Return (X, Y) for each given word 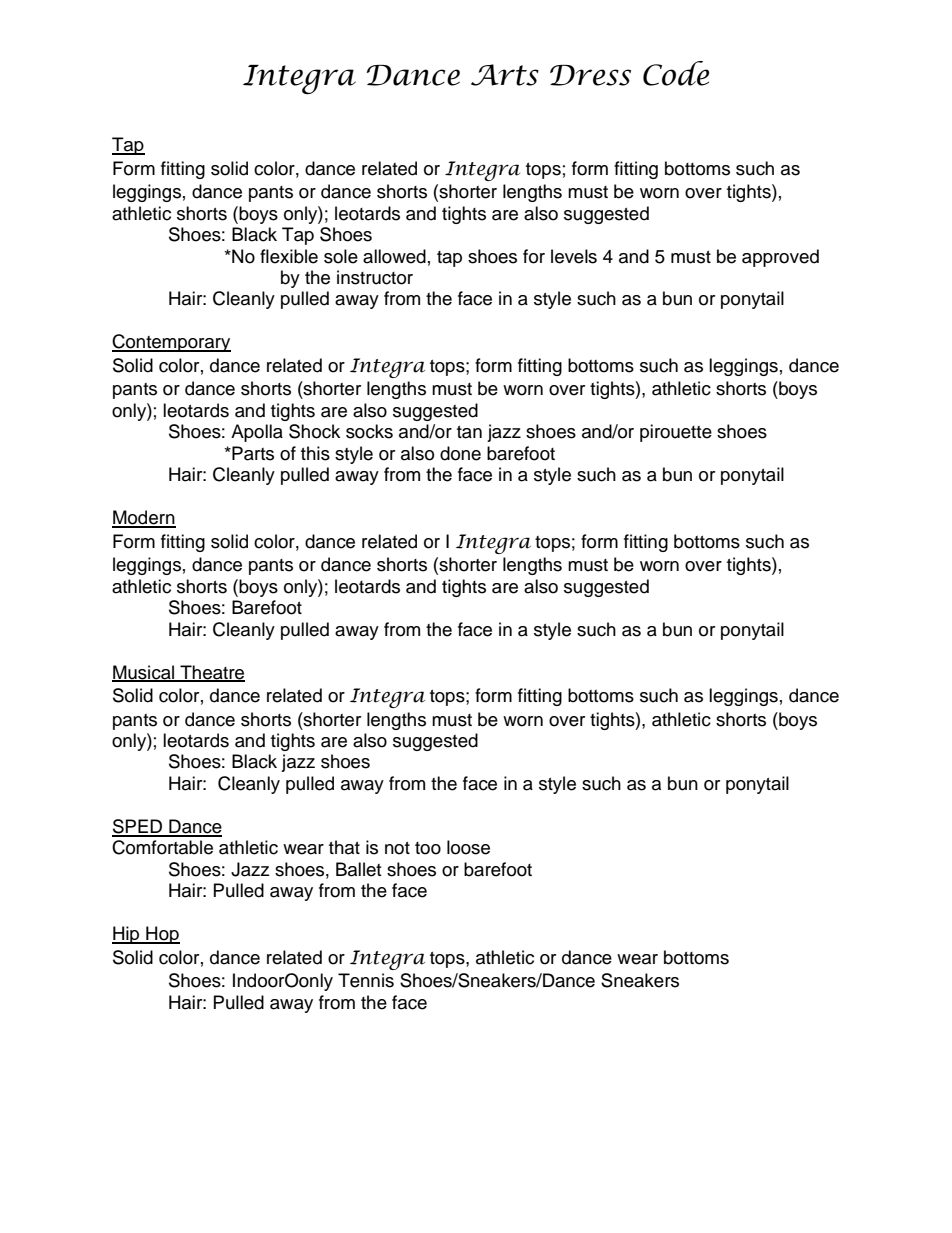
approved (780, 258)
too (428, 848)
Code (676, 73)
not (397, 848)
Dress (590, 75)
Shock (314, 431)
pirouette (676, 433)
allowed (394, 256)
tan (469, 432)
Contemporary (171, 343)
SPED (138, 827)
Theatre (211, 673)
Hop (162, 935)
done (460, 453)
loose (468, 847)
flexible (289, 256)
